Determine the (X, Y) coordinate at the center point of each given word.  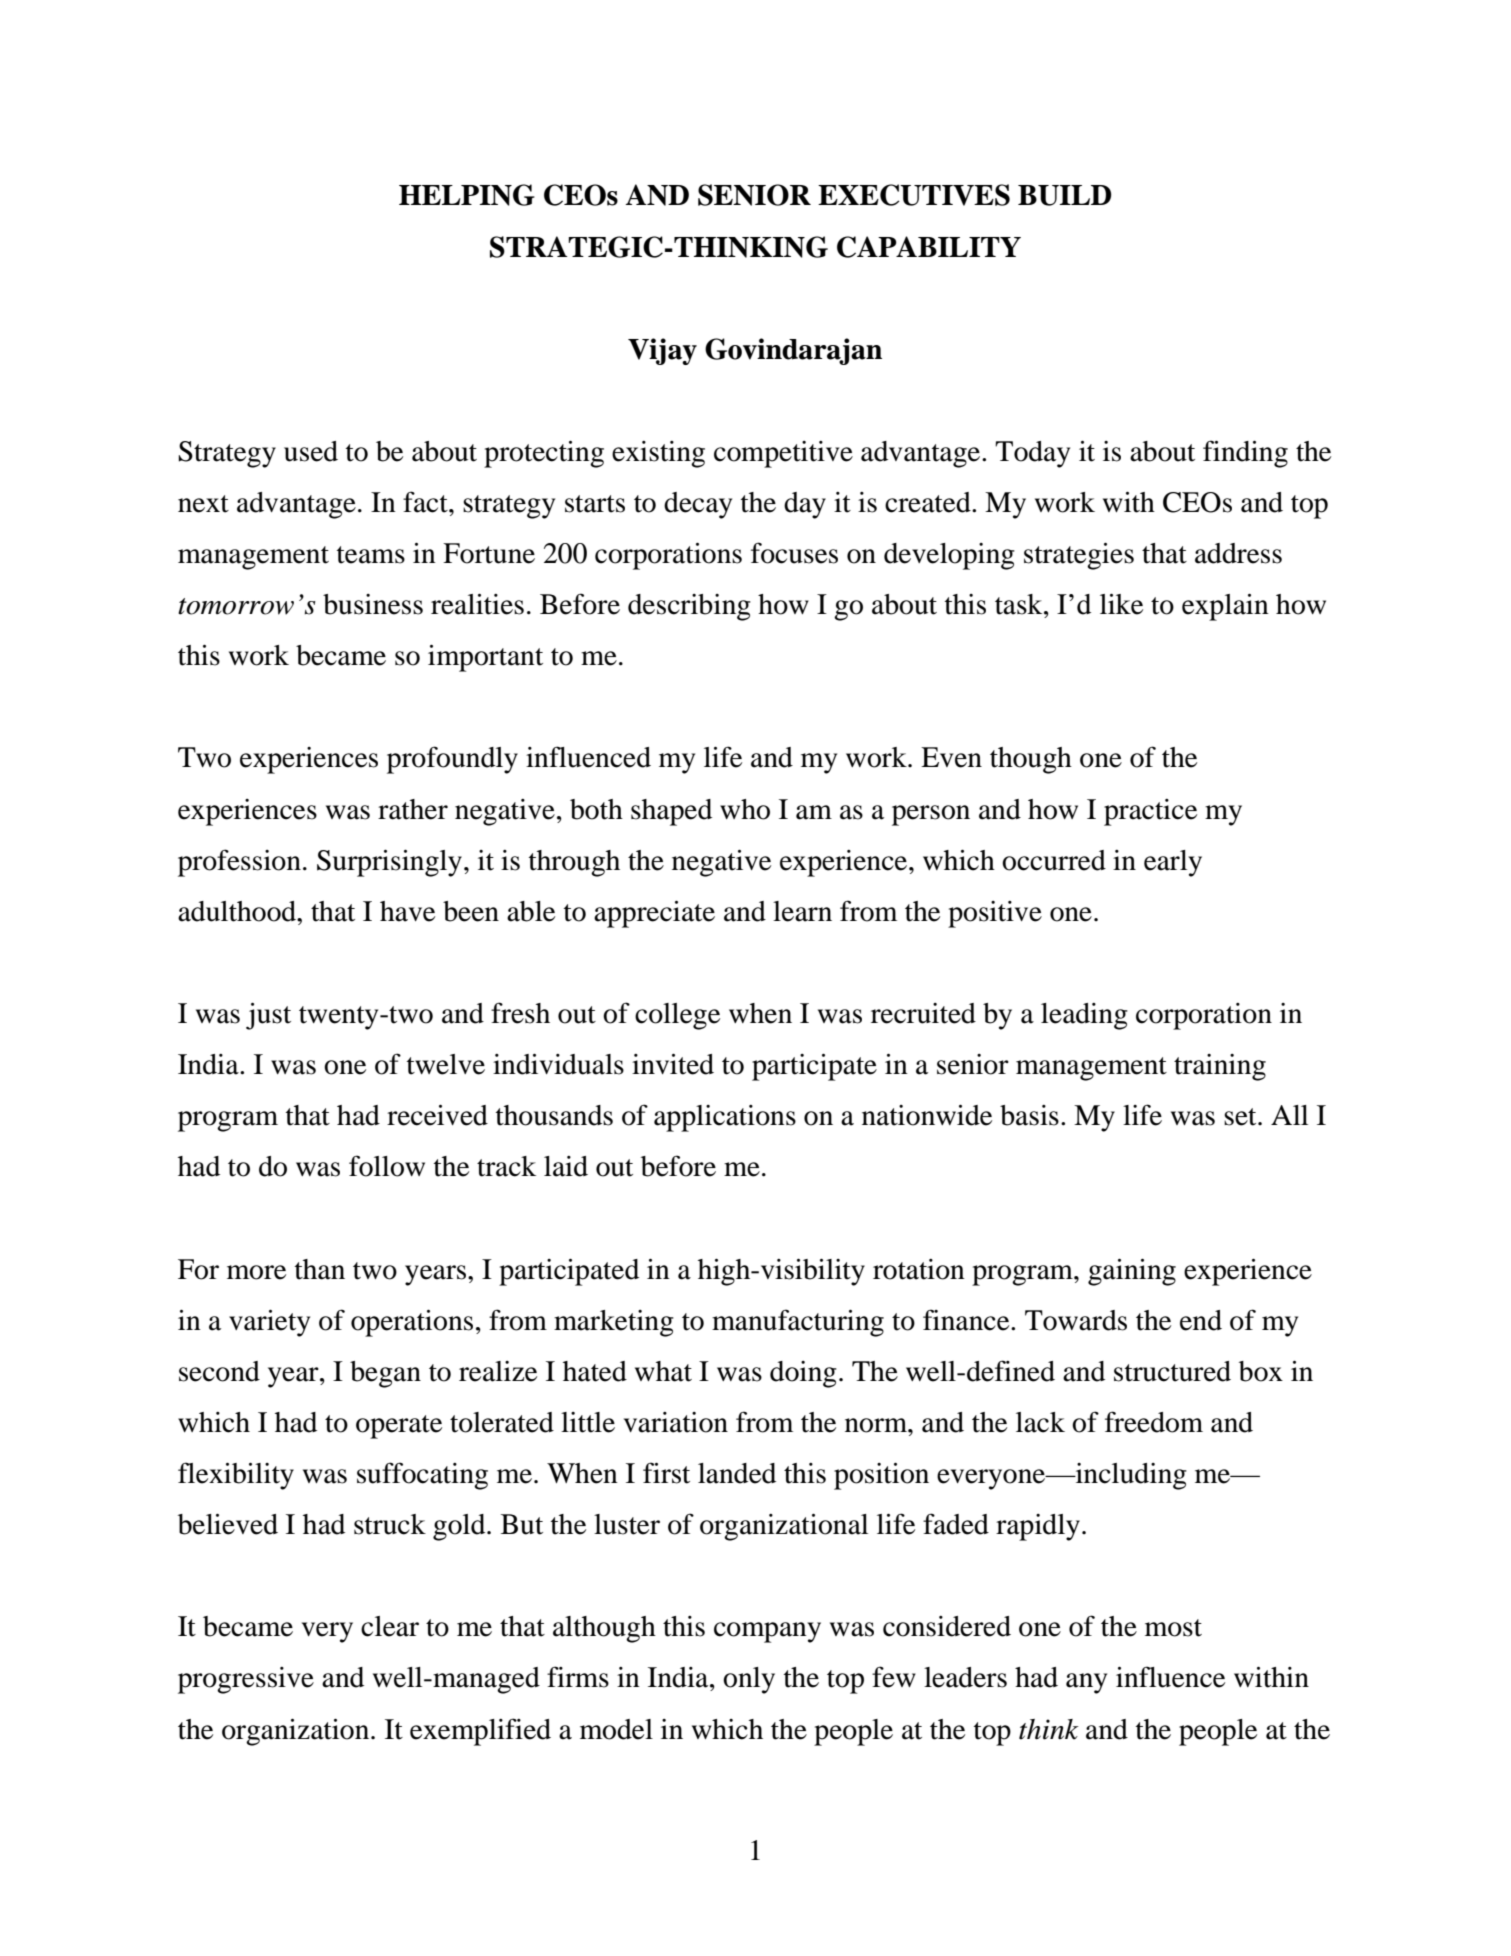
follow (387, 1166)
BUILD (1065, 195)
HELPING (467, 195)
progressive (246, 1680)
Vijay (662, 351)
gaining (1132, 1272)
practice (1150, 812)
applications (725, 1118)
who (745, 809)
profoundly (452, 760)
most (1173, 1628)
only (749, 1680)
